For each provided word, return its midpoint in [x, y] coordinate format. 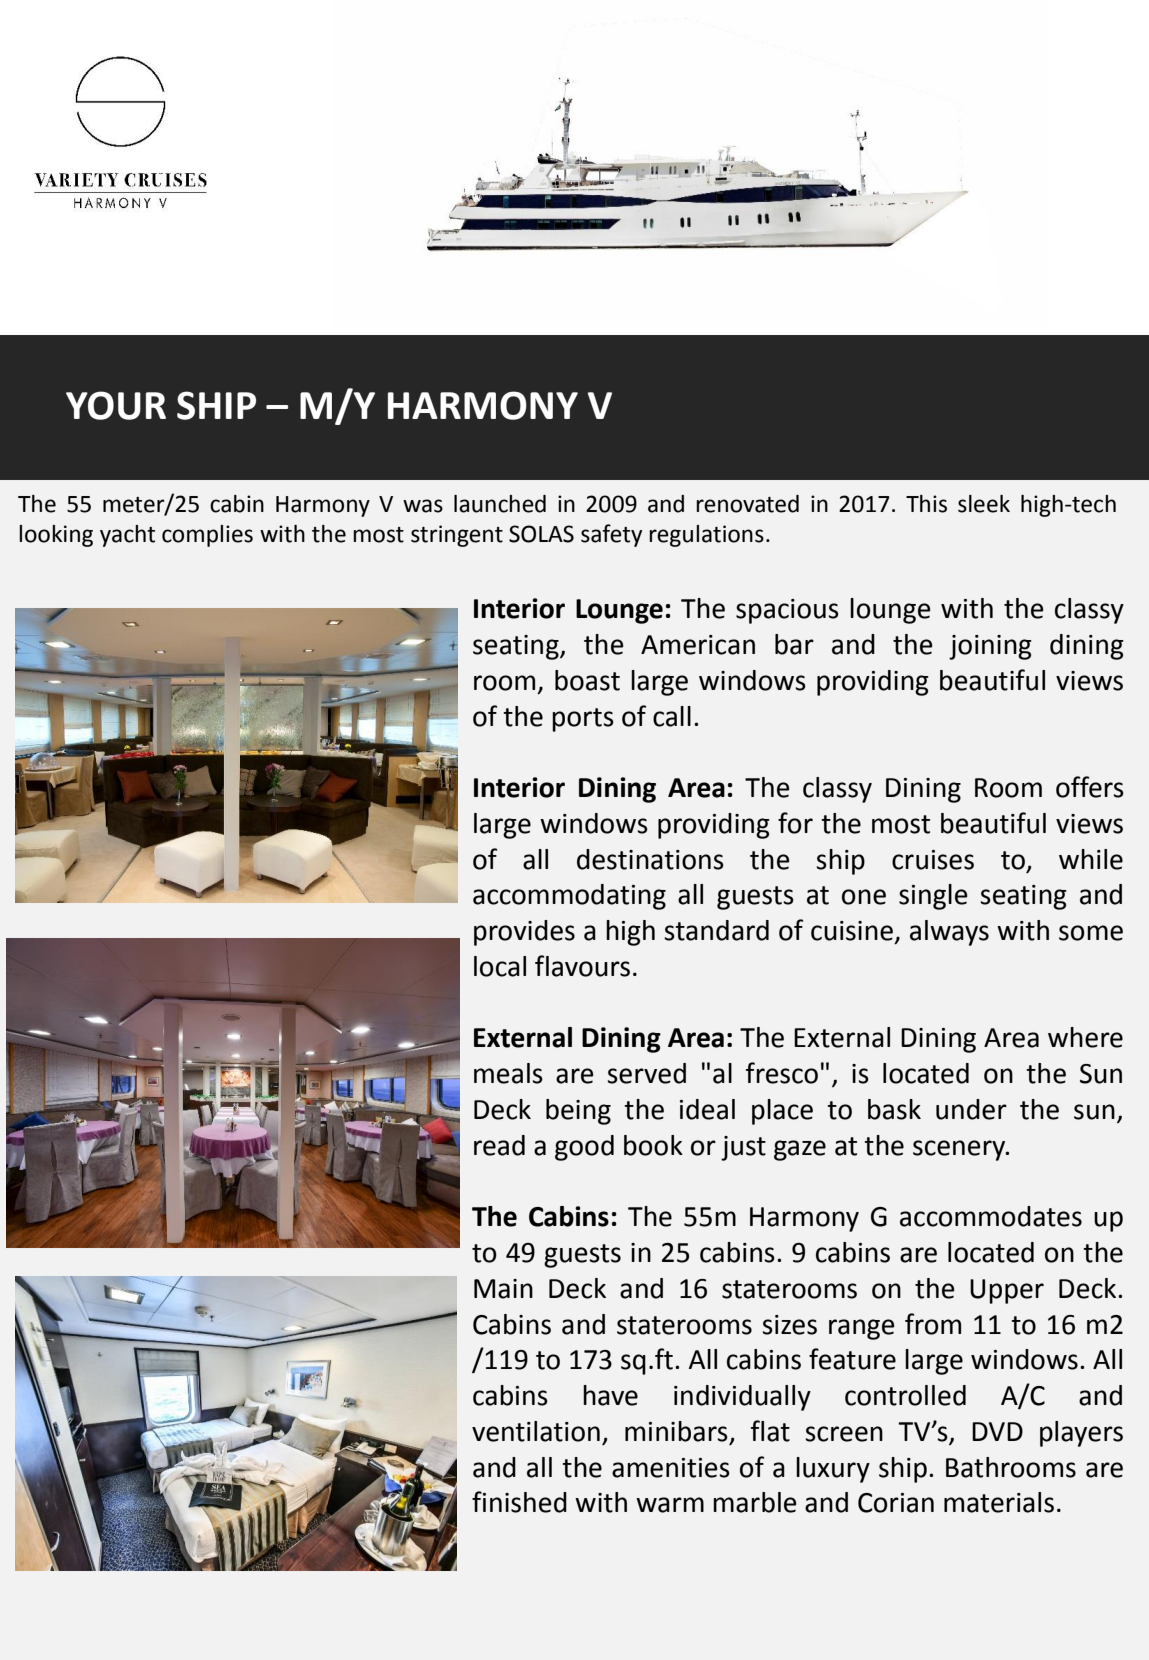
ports [583, 720]
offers [1090, 787]
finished [519, 1502]
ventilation [536, 1431]
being [578, 1112]
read [499, 1145]
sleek [984, 504]
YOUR [116, 405]
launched [500, 504]
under [971, 1109]
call [672, 716]
